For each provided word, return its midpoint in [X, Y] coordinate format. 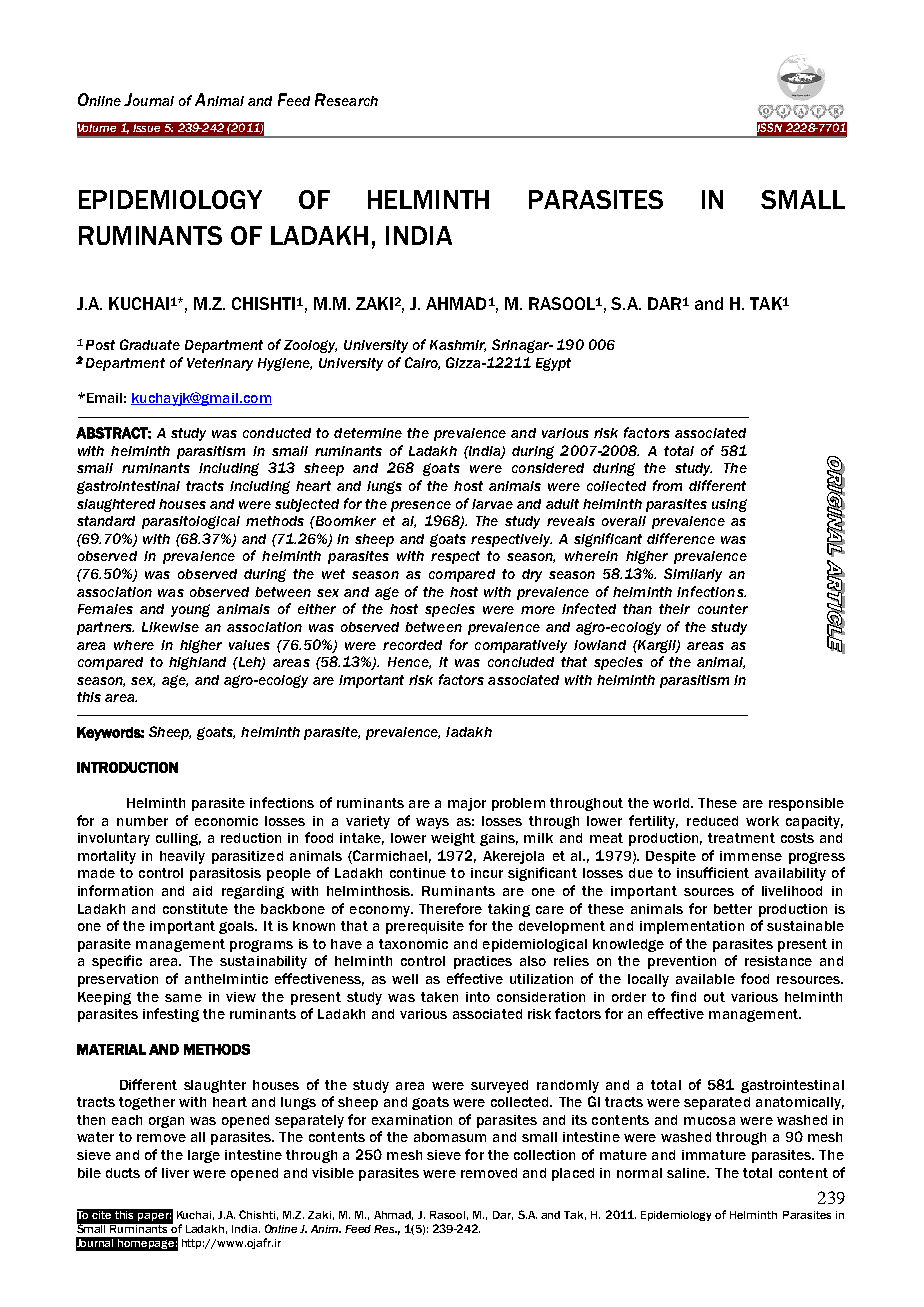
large [204, 1156]
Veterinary [220, 364]
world [671, 803]
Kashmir [458, 346]
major [467, 804]
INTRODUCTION [127, 767]
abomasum [450, 1137]
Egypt [553, 364]
